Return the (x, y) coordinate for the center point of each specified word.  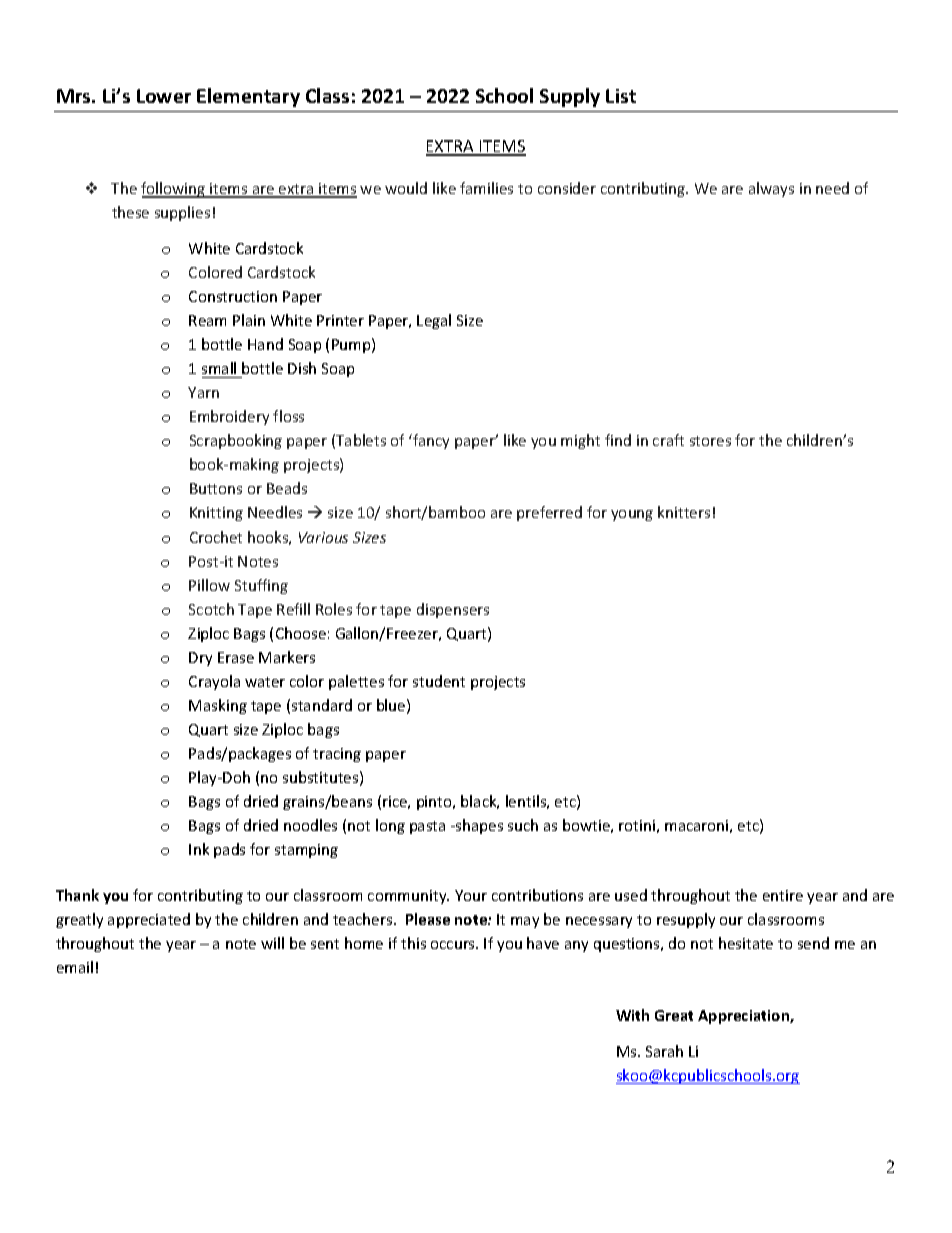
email (75, 967)
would (406, 188)
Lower (164, 96)
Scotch (211, 609)
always (771, 189)
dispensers (453, 610)
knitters (684, 512)
